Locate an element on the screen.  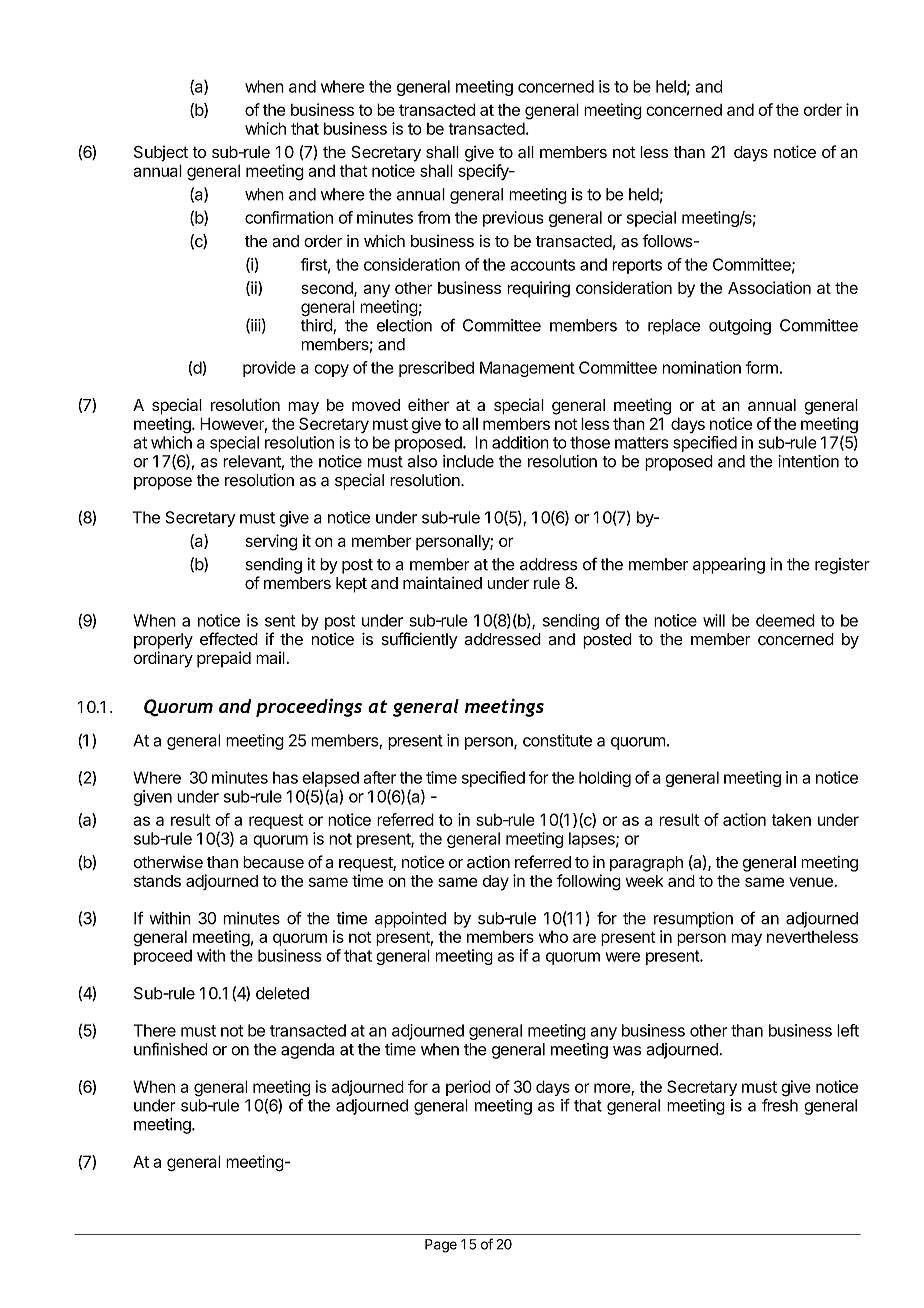
Association is located at coordinates (769, 287).
